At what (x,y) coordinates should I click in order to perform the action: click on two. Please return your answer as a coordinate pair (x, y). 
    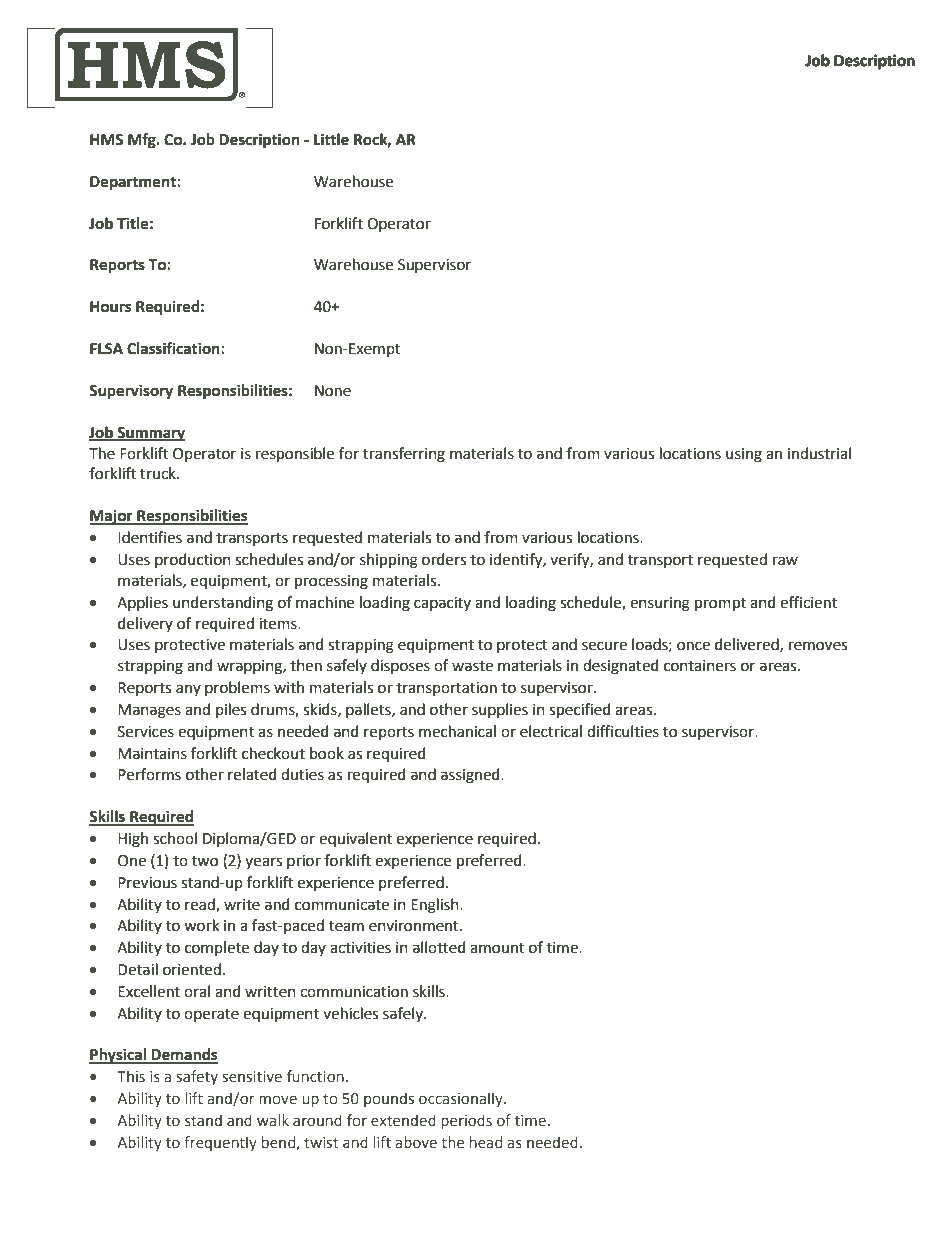
    Looking at the image, I should click on (205, 861).
